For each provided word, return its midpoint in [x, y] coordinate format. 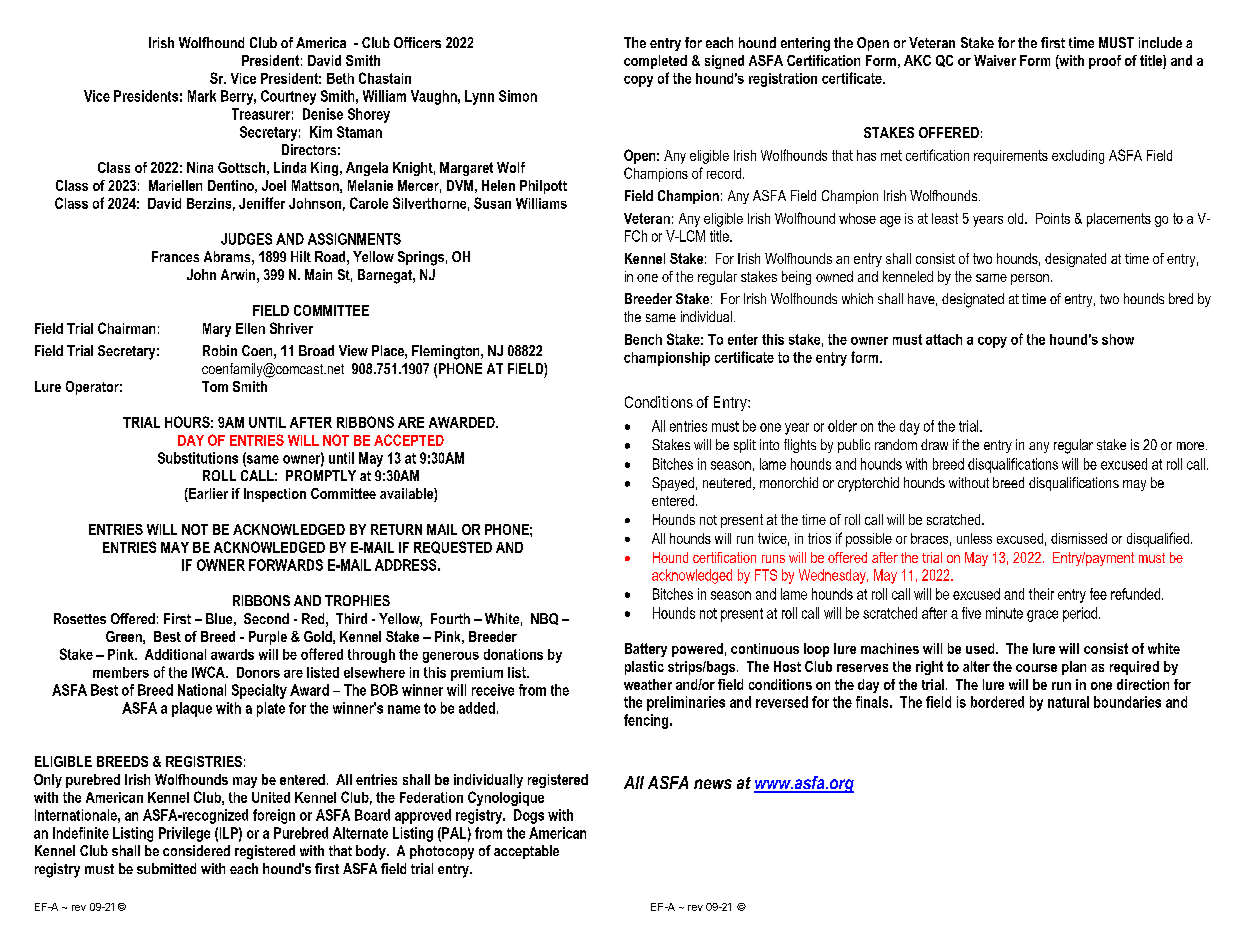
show [1118, 339]
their [1041, 594]
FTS [766, 575]
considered [196, 850]
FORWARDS [286, 565]
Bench [643, 339]
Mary [217, 330]
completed [655, 62]
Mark [202, 96]
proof [1105, 62]
